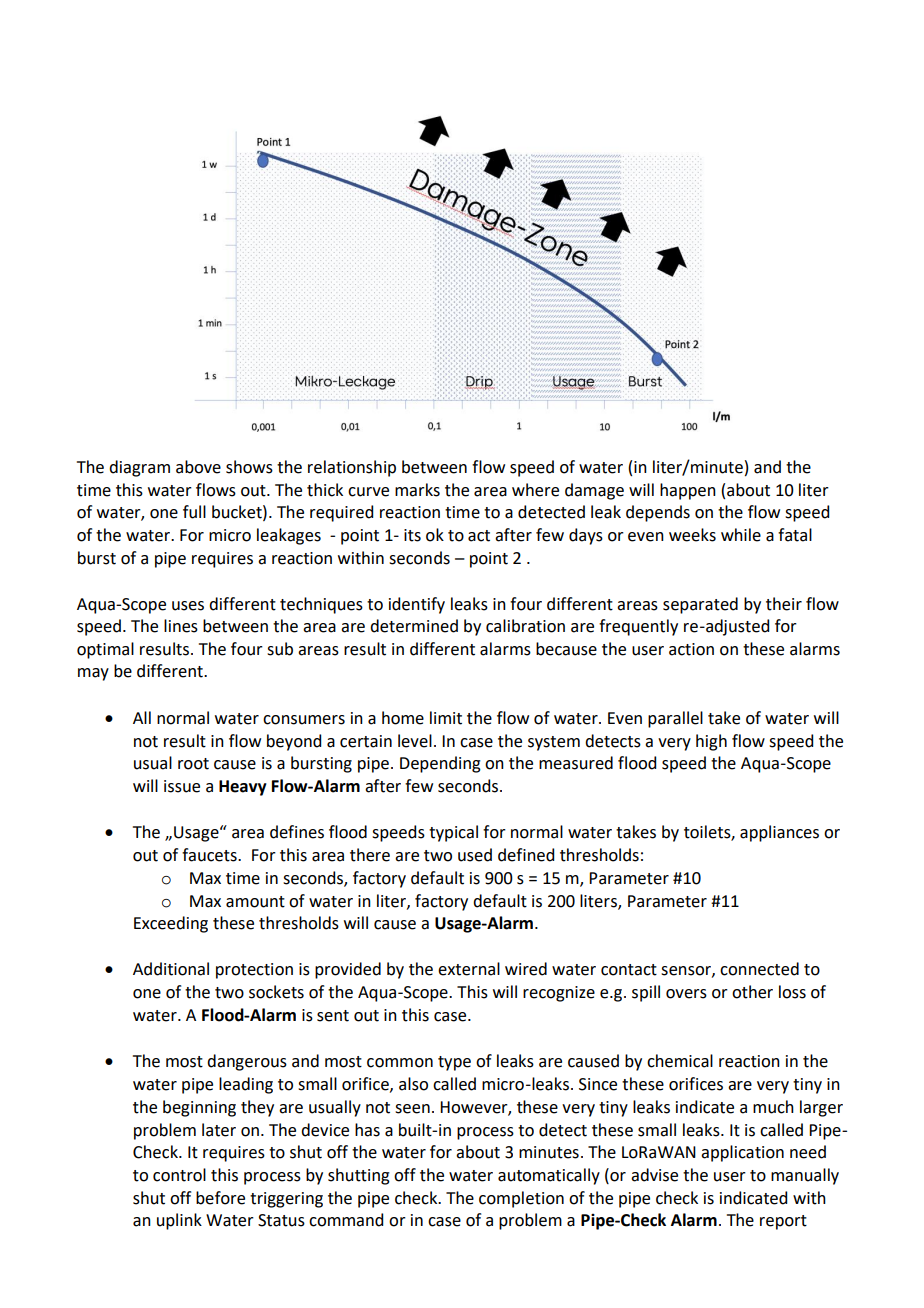 The width and height of the screenshot is (924, 1308). I want to click on appliances, so click(779, 833).
